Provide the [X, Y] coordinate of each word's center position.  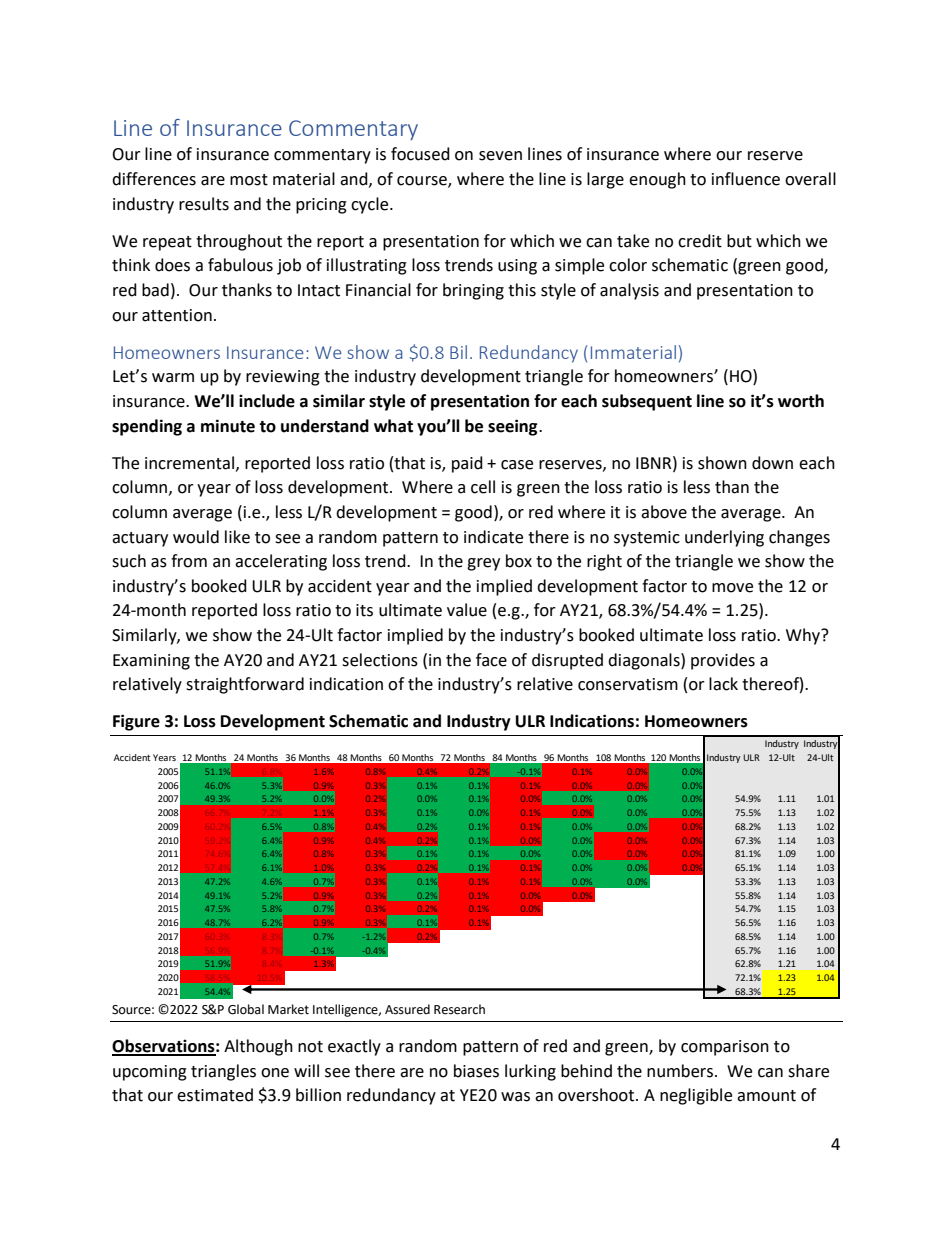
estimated [215, 1095]
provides [723, 661]
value [467, 610]
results [204, 204]
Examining [151, 662]
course [423, 182]
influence [746, 179]
